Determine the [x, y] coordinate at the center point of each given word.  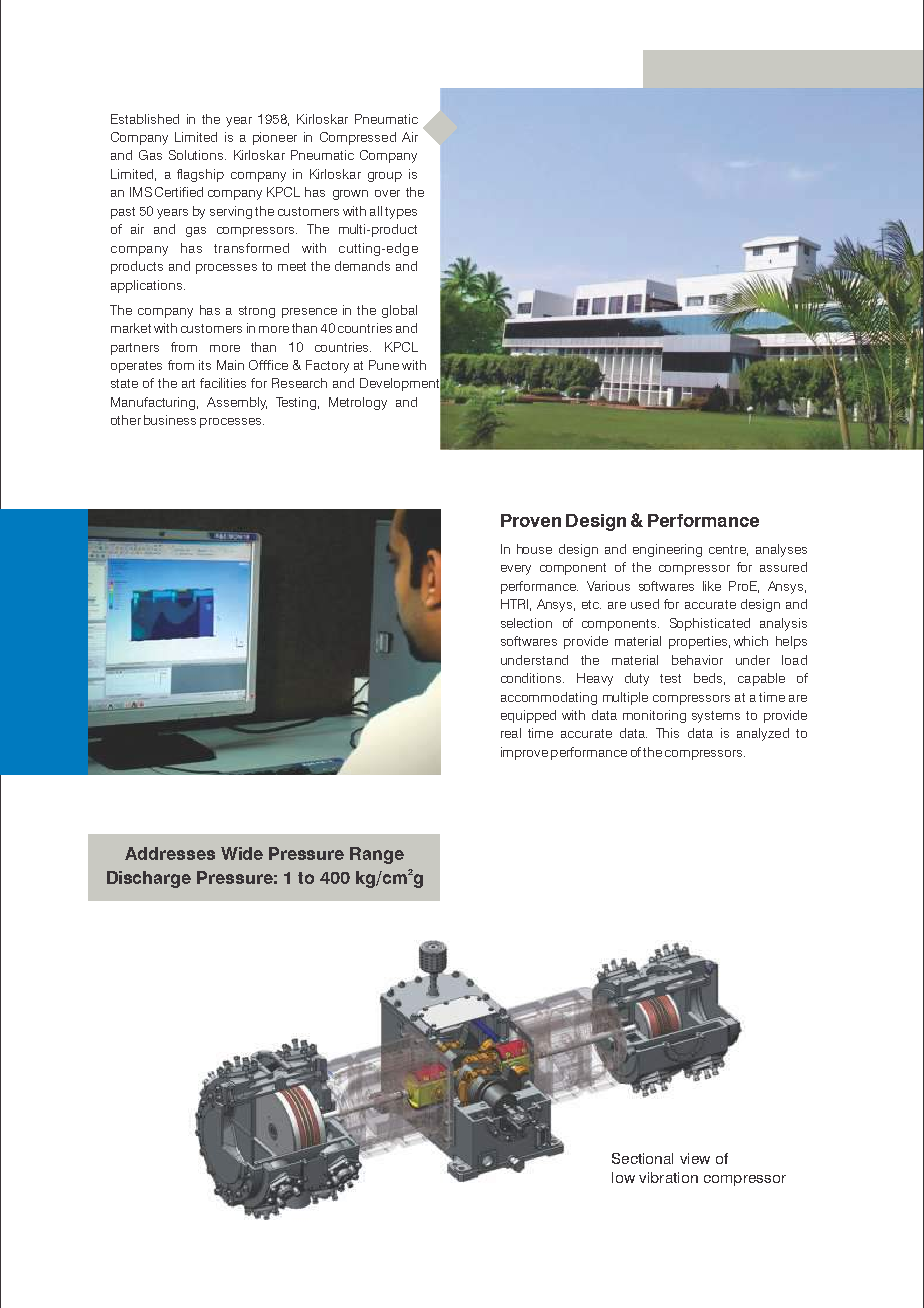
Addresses [170, 853]
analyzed [763, 734]
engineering [667, 550]
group [385, 177]
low [623, 1177]
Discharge [149, 879]
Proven [531, 520]
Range [377, 855]
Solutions [197, 155]
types [401, 213]
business [170, 420]
